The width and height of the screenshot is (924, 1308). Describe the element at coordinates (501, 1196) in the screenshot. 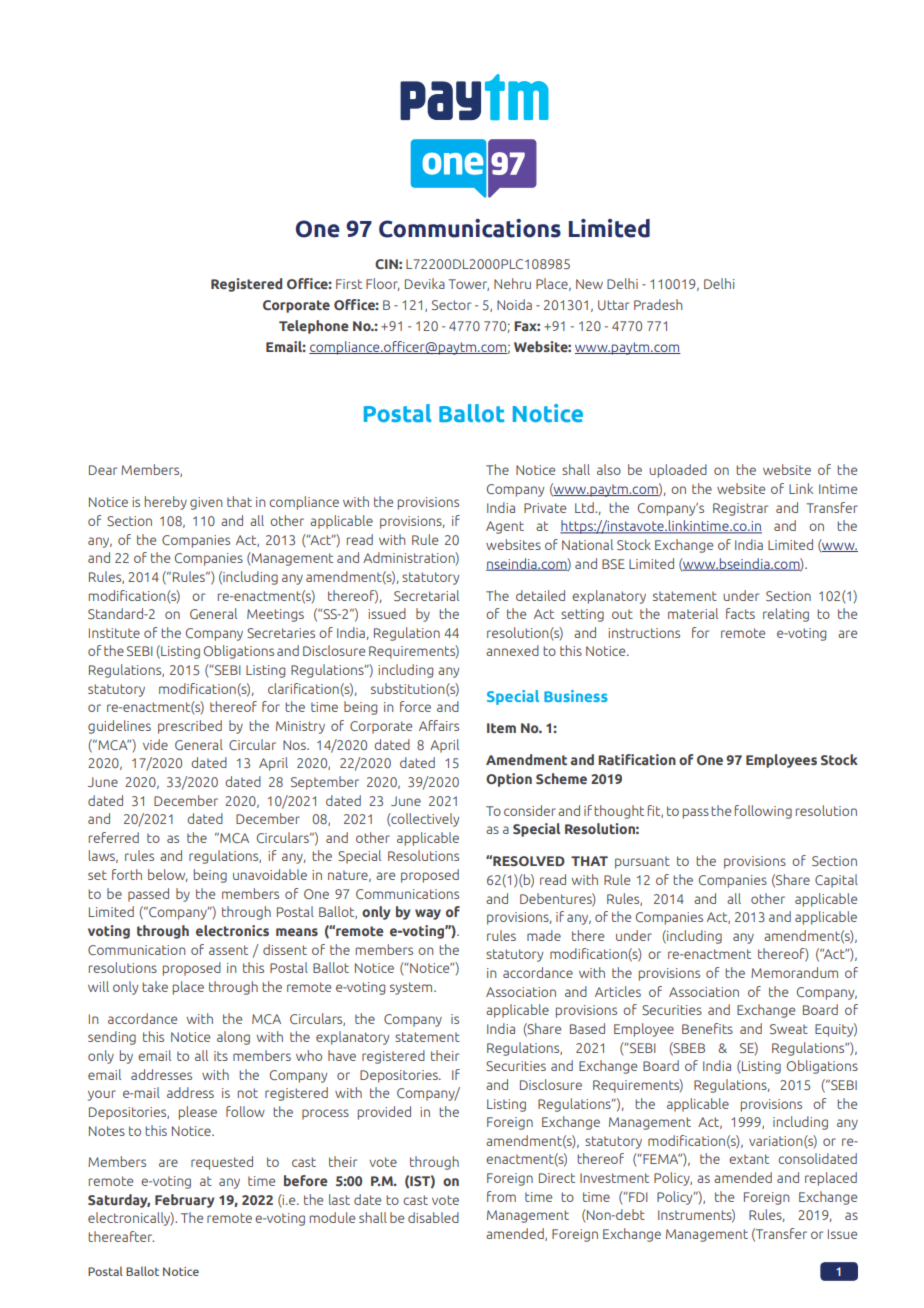

I see `from` at that location.
